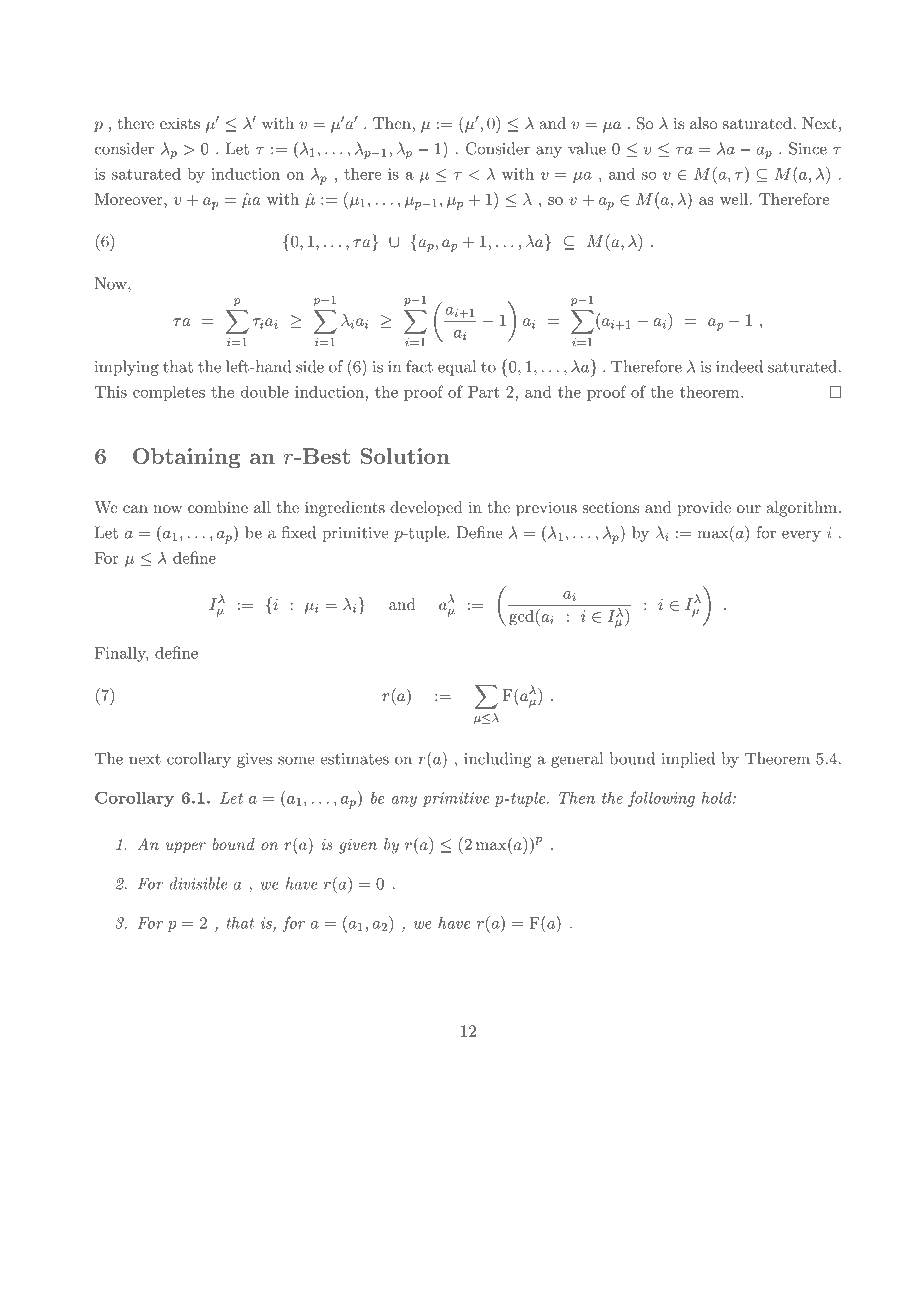 The image size is (924, 1308). What do you see at coordinates (497, 760) in the document?
I see `including` at bounding box center [497, 760].
